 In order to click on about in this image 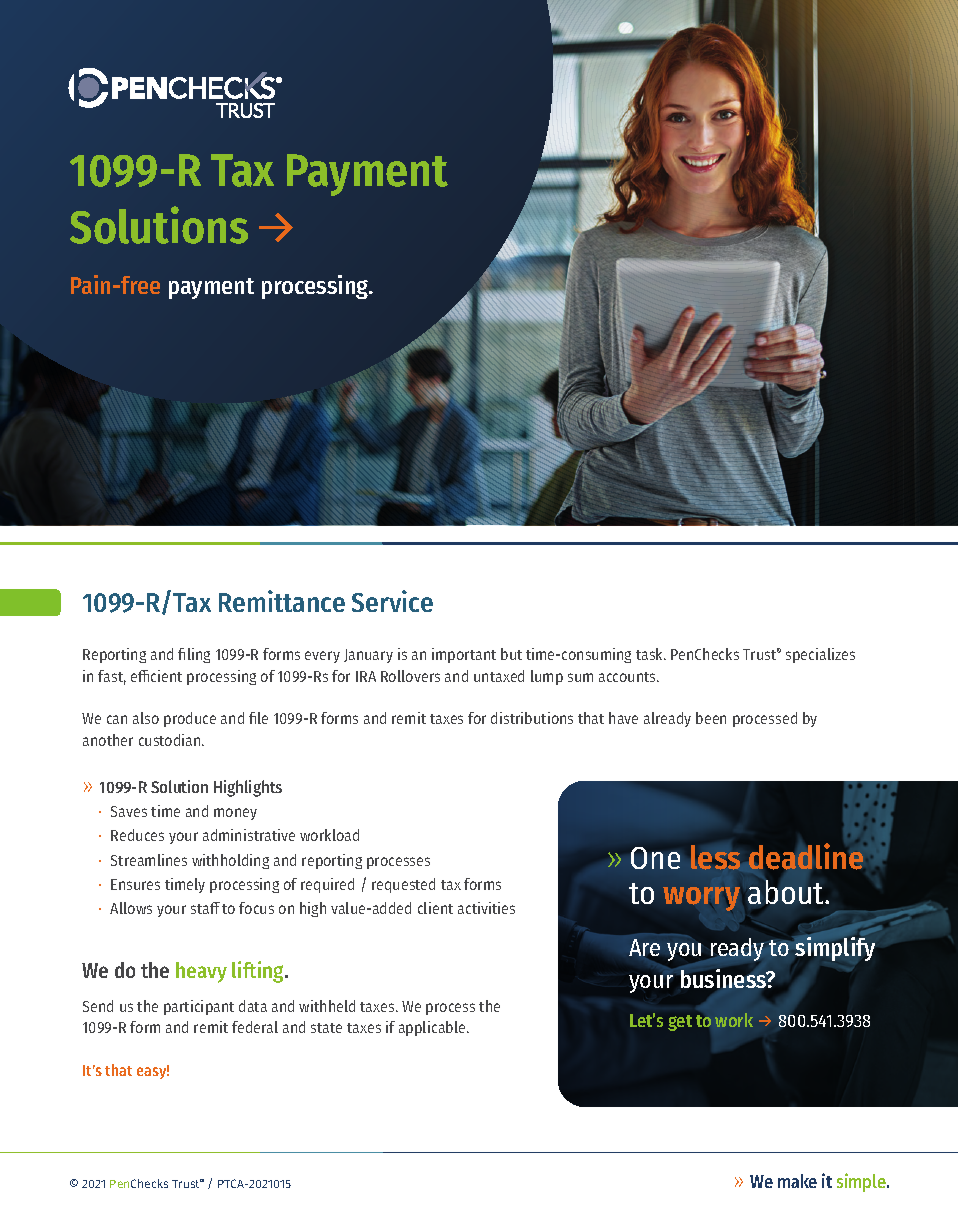, I will do `click(787, 892)`.
